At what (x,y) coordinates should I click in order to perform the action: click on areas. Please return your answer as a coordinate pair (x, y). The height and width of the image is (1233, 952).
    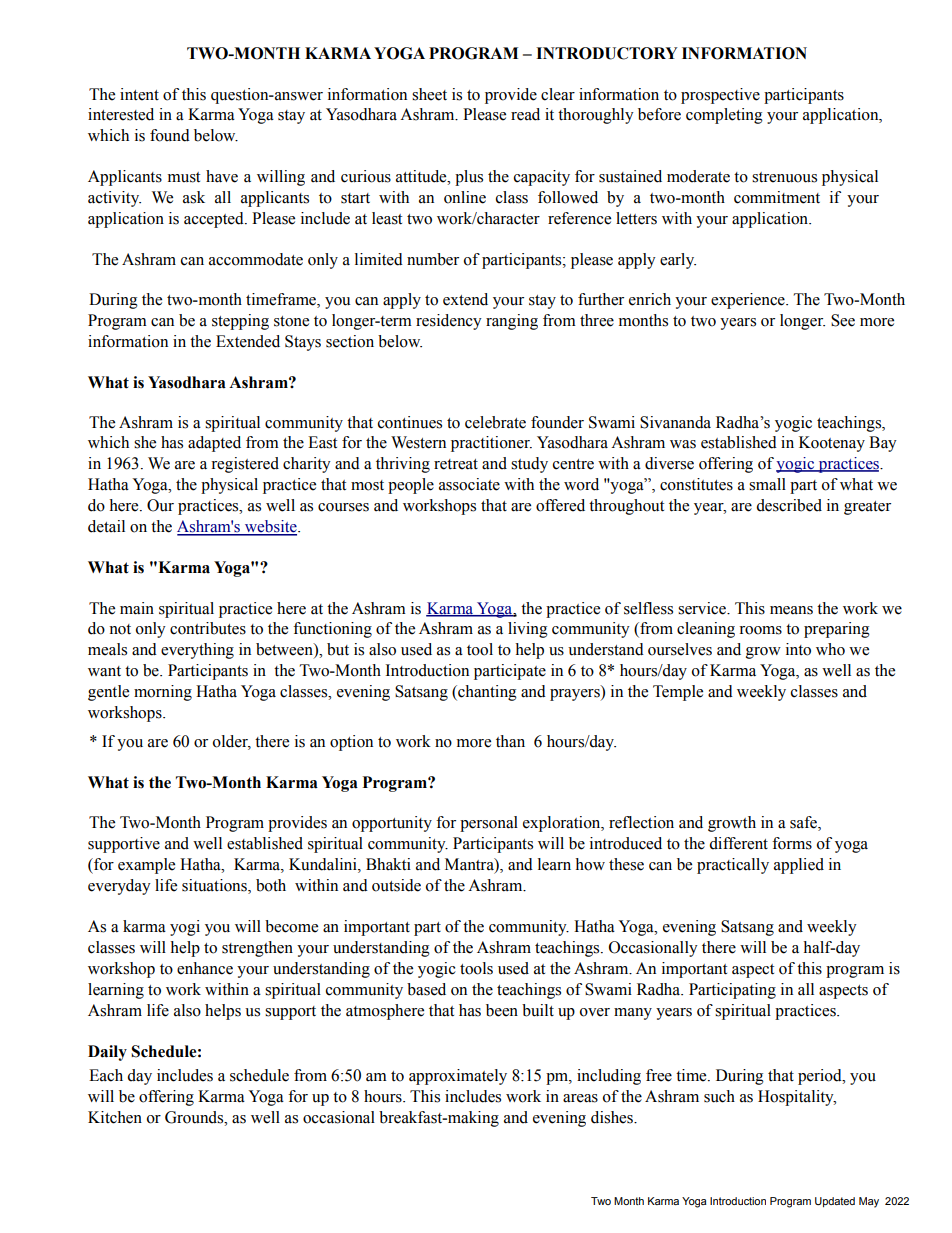
    Looking at the image, I should click on (580, 1098).
